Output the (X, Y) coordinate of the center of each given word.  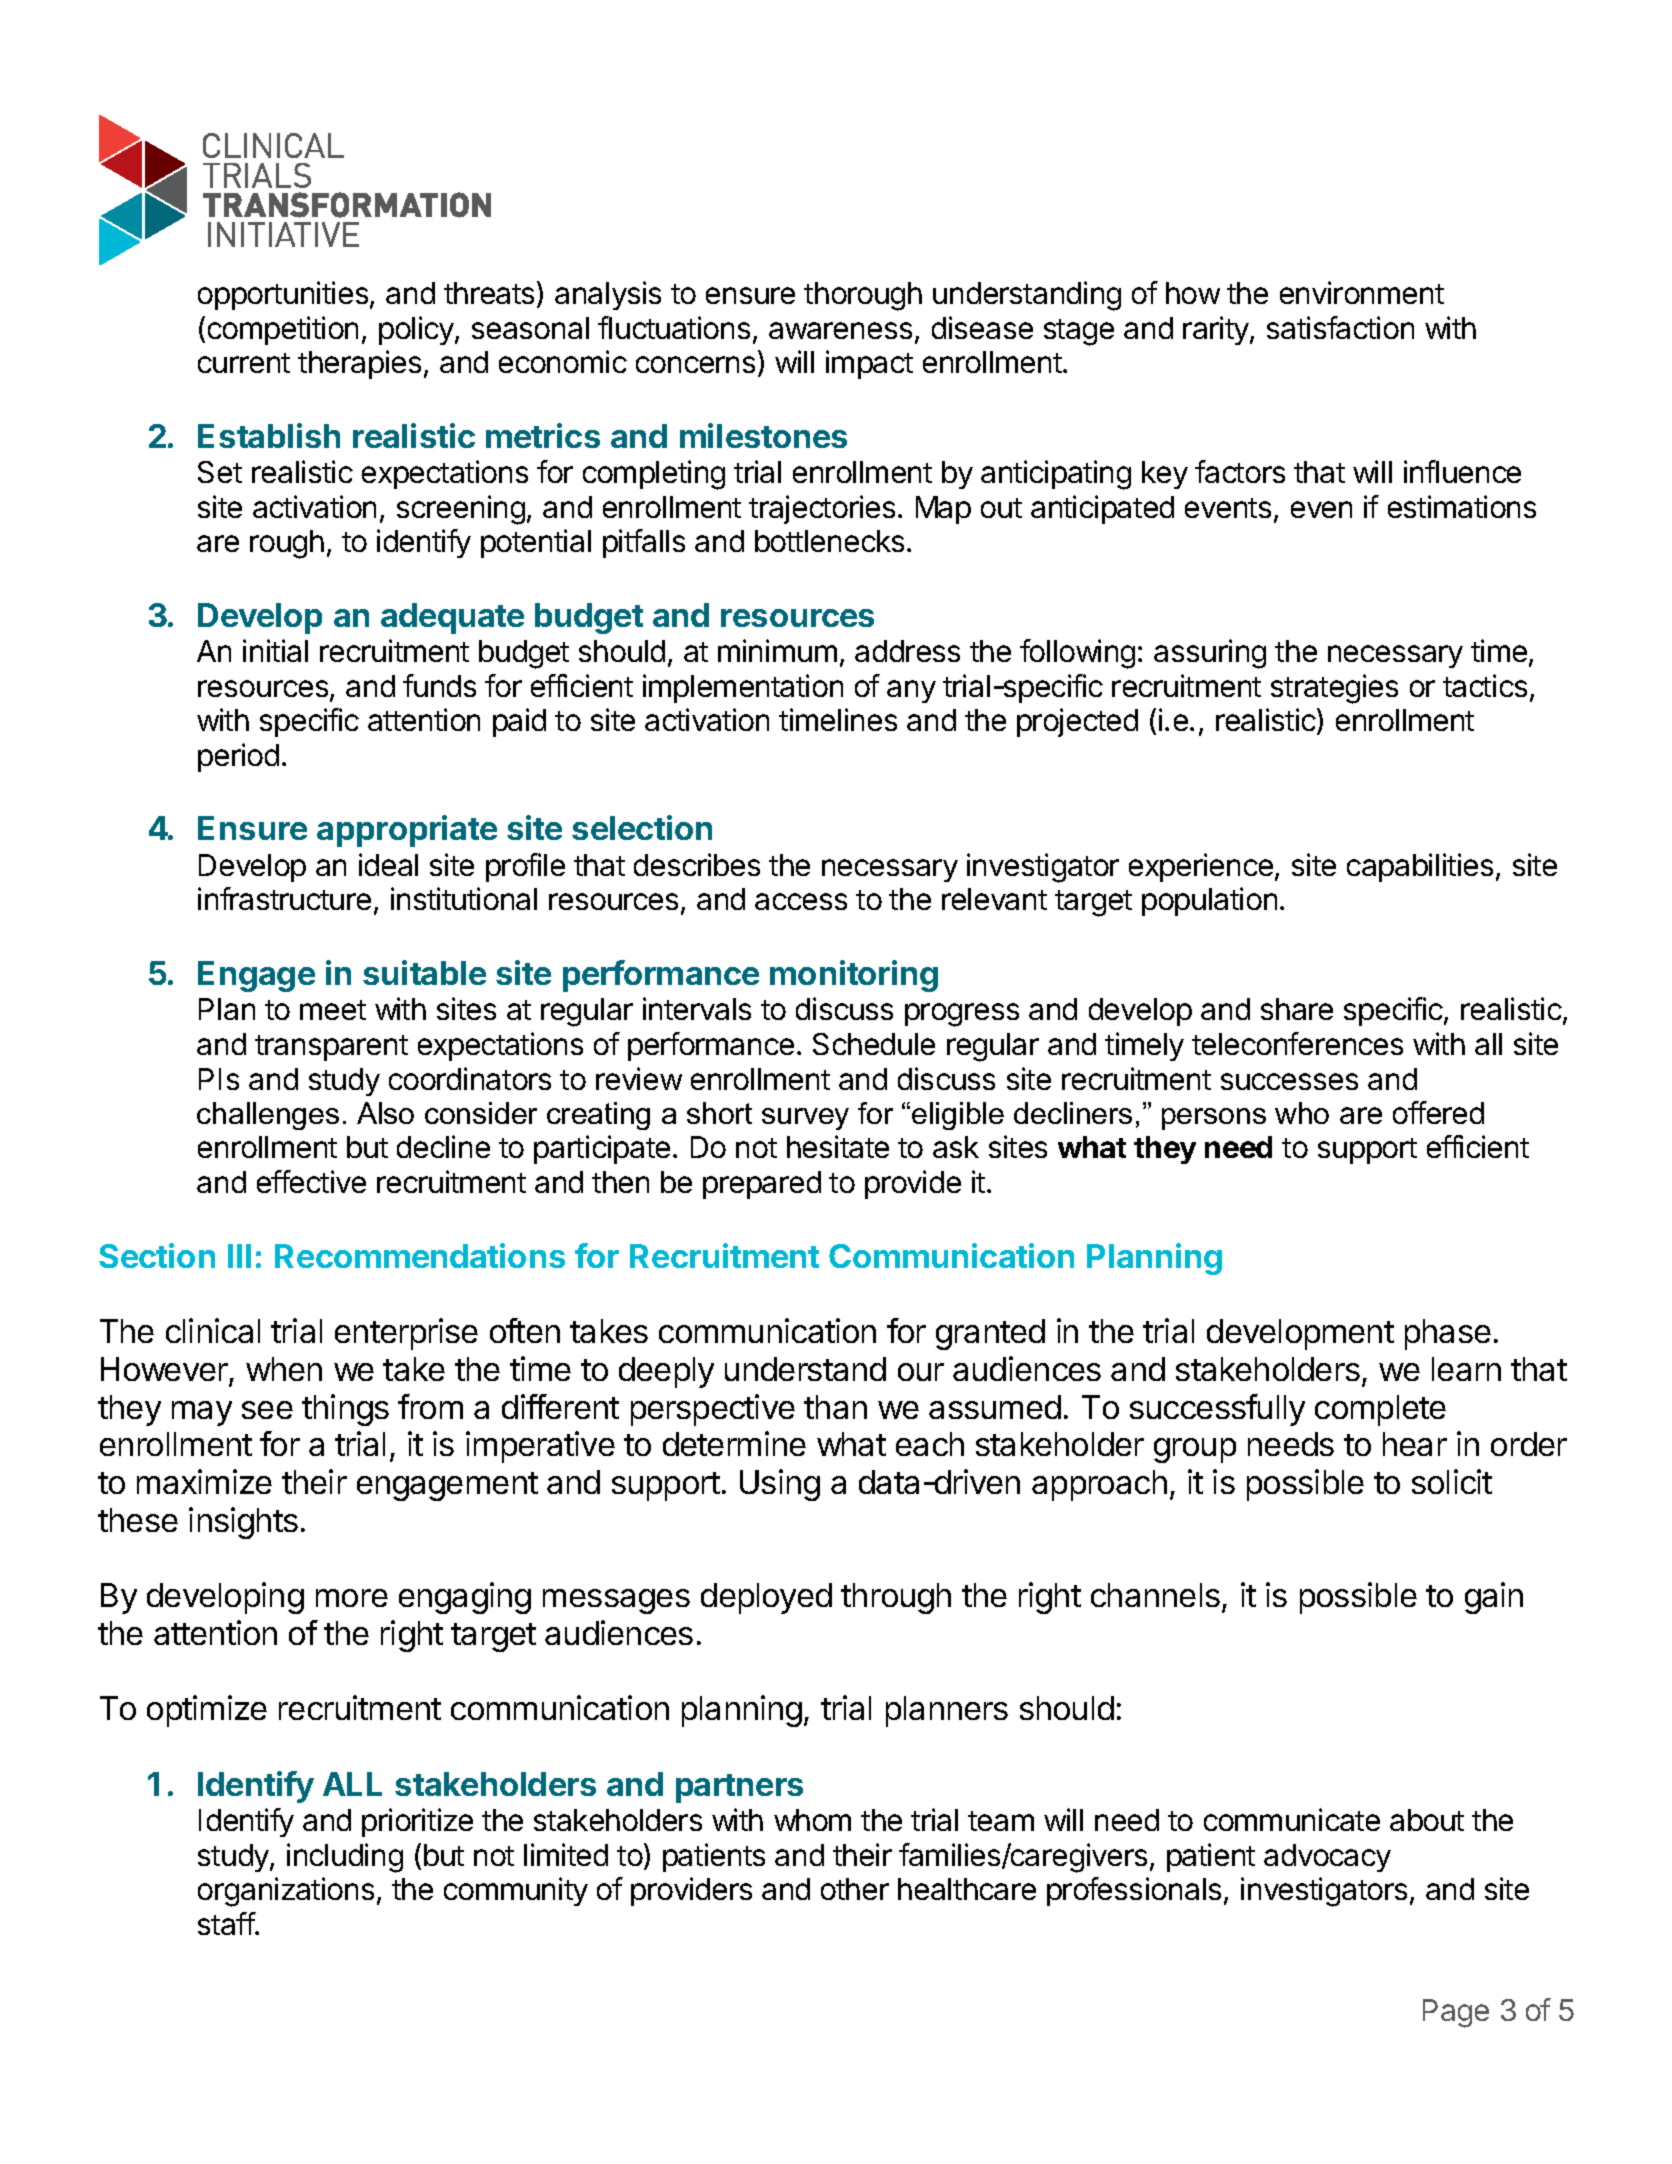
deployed (766, 1598)
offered (1438, 1112)
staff (227, 1923)
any (911, 691)
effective (311, 1181)
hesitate (838, 1146)
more (352, 1598)
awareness (840, 330)
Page (1456, 2013)
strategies (1334, 689)
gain (1494, 1598)
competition (283, 330)
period (238, 757)
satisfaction (1340, 327)
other (855, 1889)
